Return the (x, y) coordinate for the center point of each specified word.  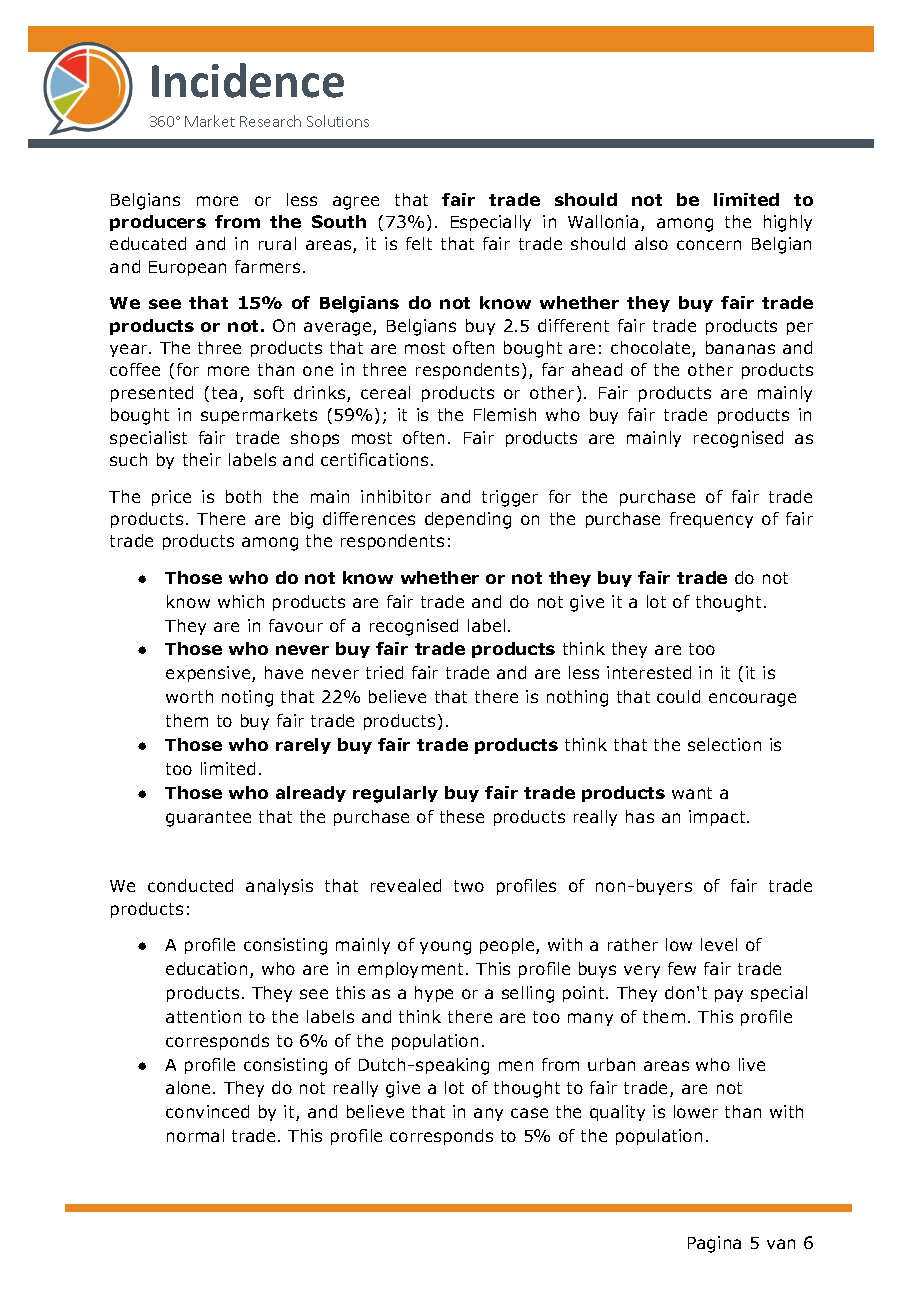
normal (195, 1135)
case (529, 1113)
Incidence (248, 80)
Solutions (338, 121)
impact (718, 818)
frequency (711, 520)
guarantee (208, 819)
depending (468, 520)
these (462, 816)
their (202, 459)
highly (788, 223)
